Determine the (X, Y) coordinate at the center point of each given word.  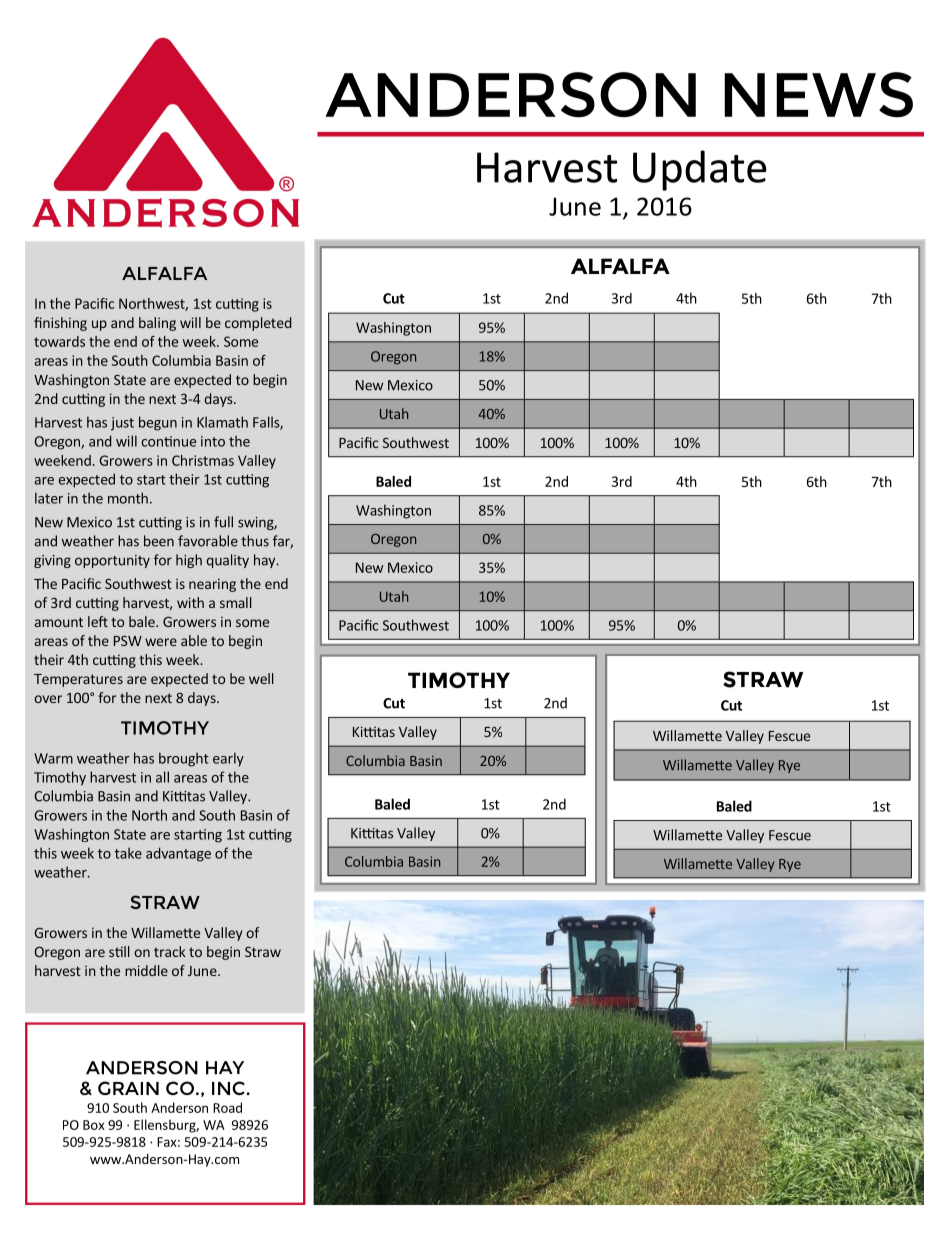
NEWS (818, 95)
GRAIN (128, 1088)
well (261, 678)
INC (229, 1088)
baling (157, 324)
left (98, 621)
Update (700, 170)
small (236, 602)
